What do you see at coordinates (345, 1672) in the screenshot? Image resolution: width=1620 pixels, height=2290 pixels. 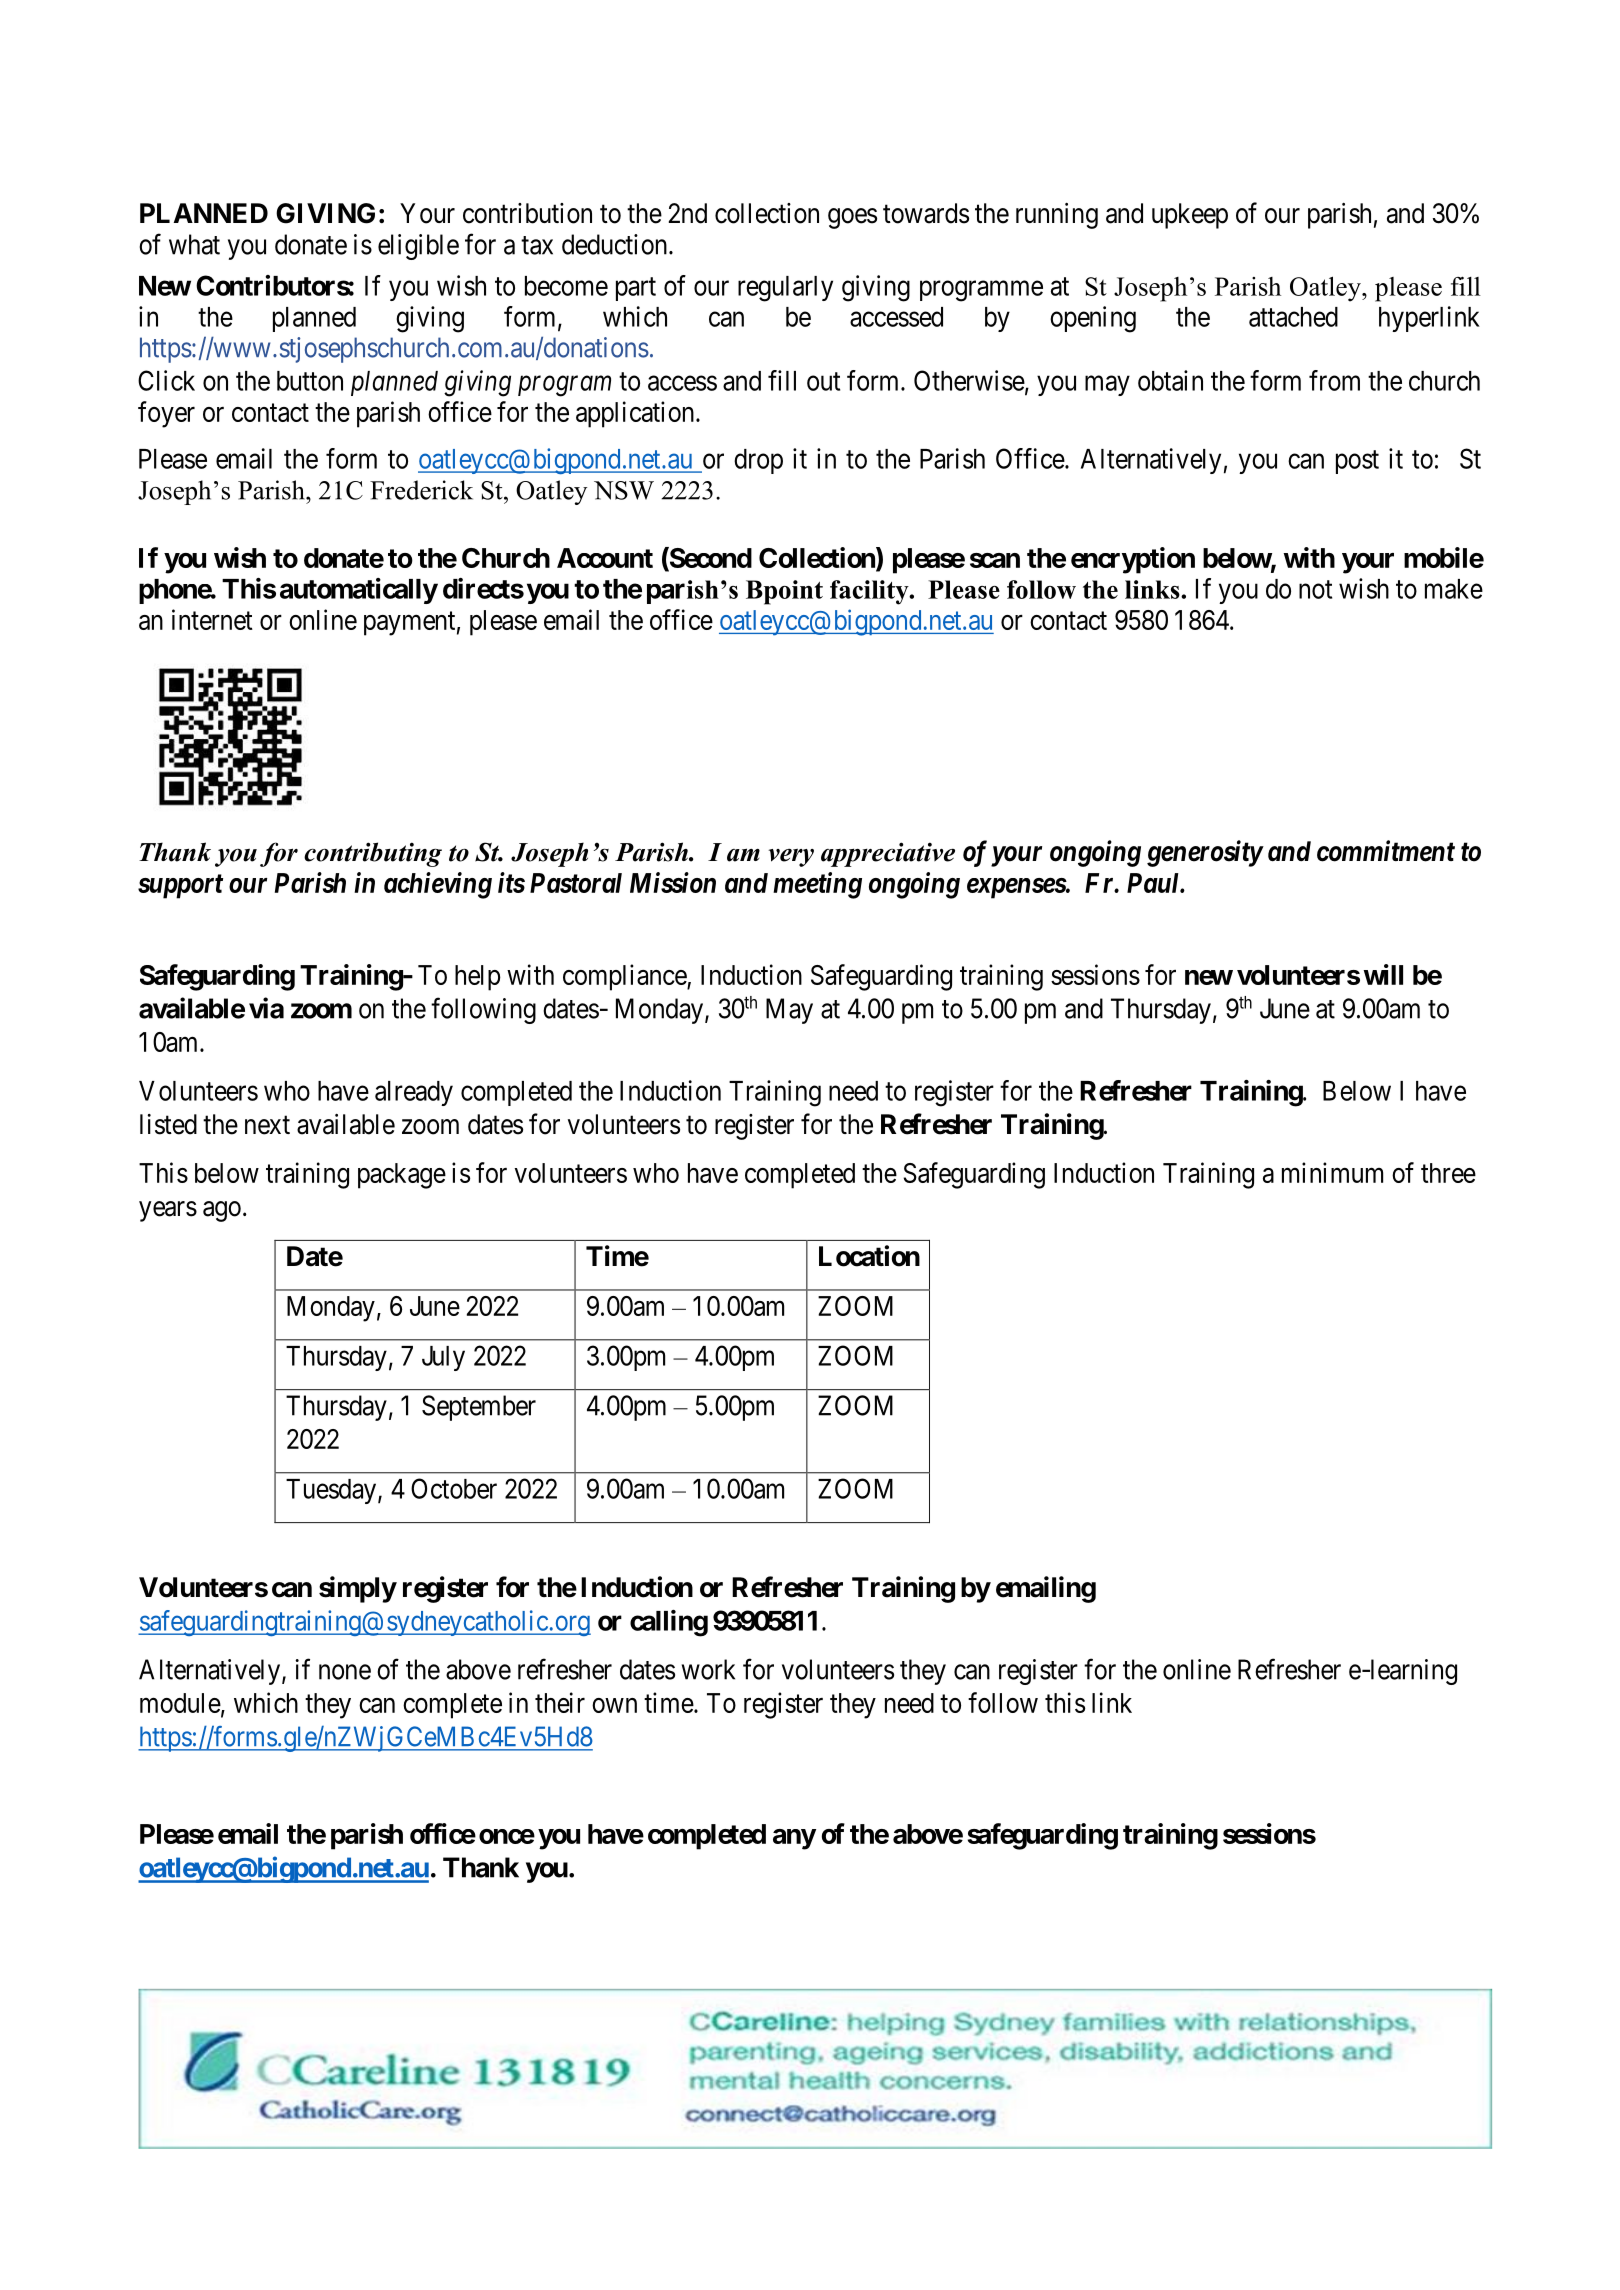 I see `none` at bounding box center [345, 1672].
